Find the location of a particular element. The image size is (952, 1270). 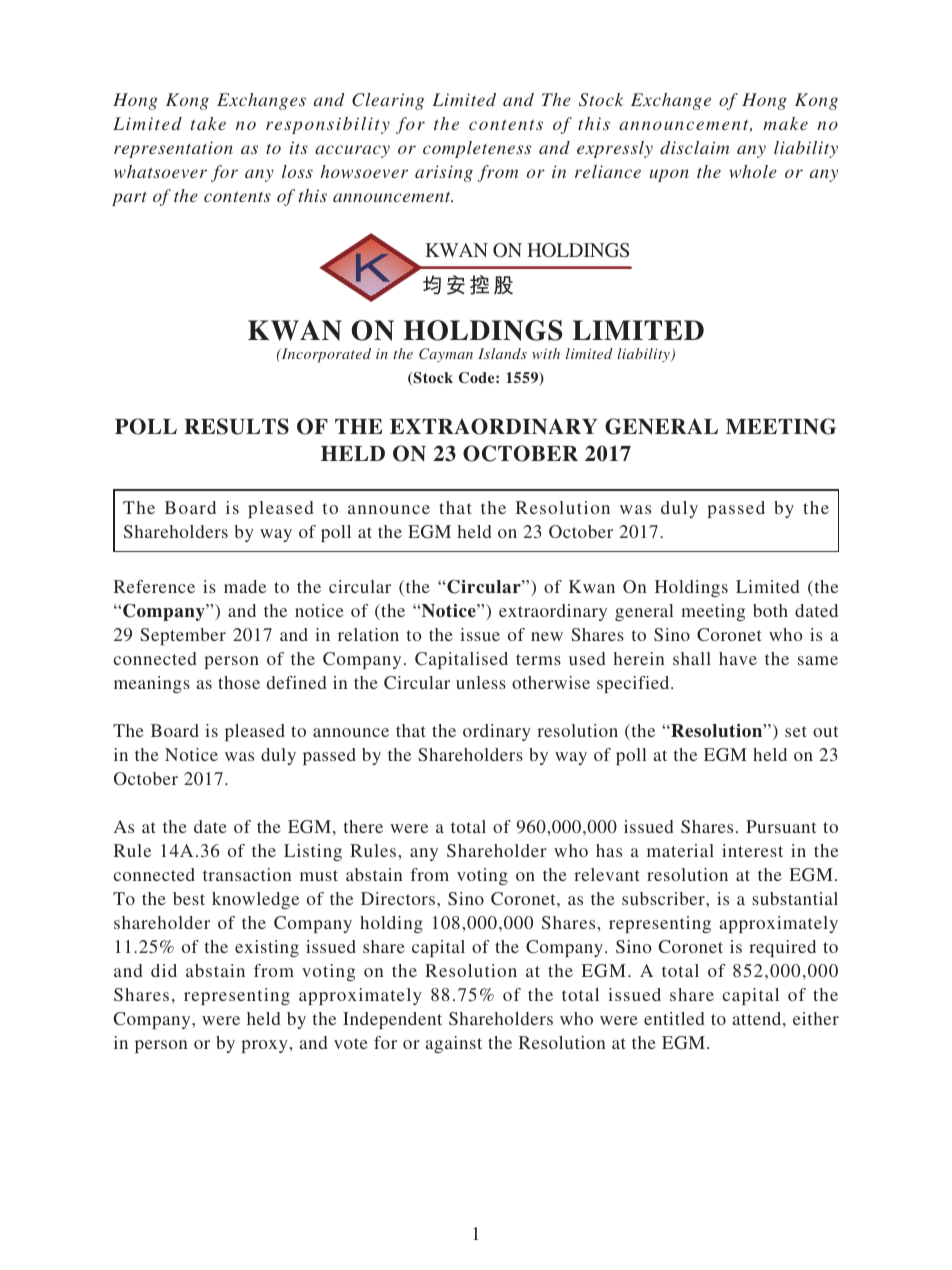

with is located at coordinates (546, 353).
